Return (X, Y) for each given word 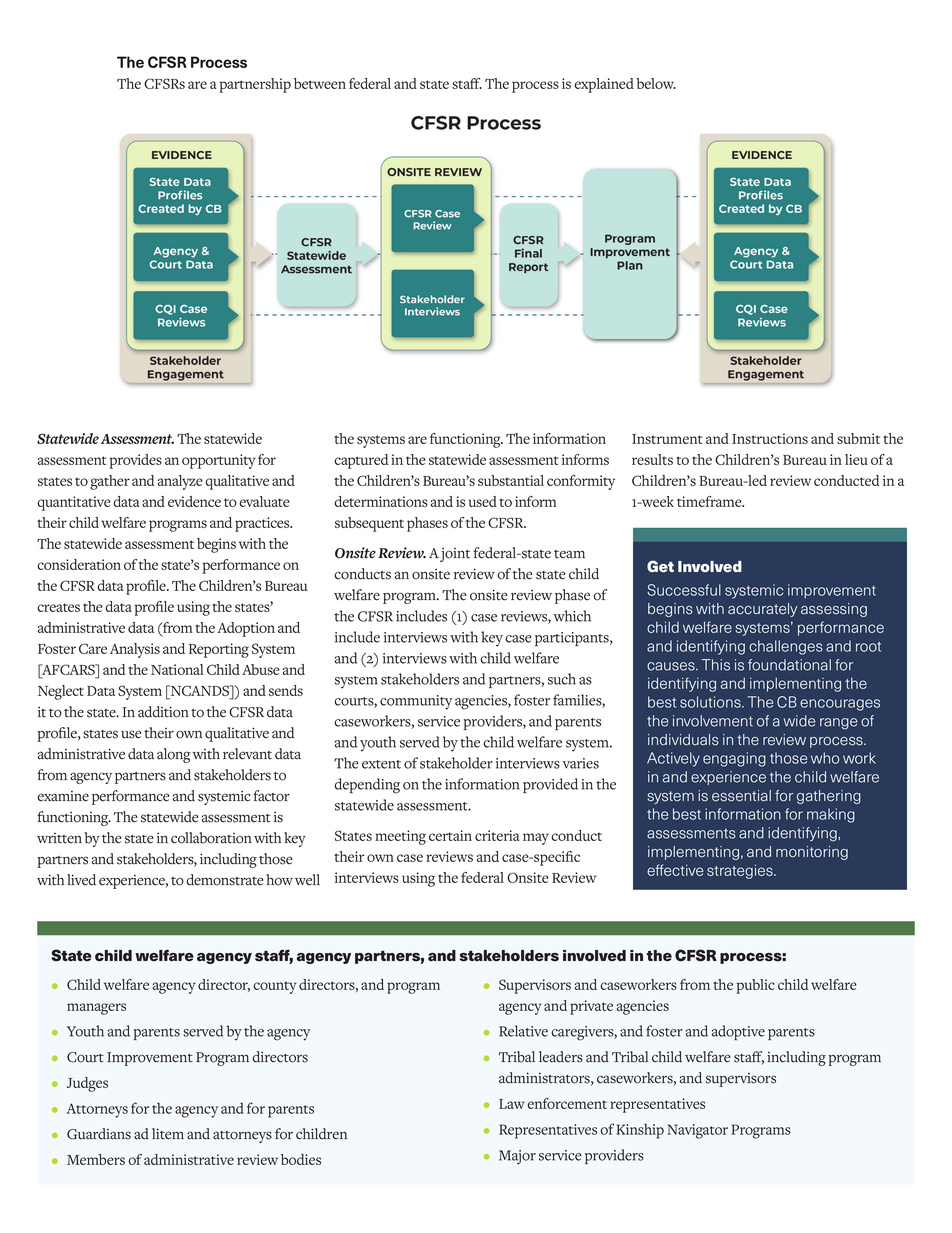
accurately (763, 610)
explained (604, 85)
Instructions (770, 438)
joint (455, 555)
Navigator (697, 1131)
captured (361, 461)
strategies (741, 871)
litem (168, 1134)
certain (450, 835)
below (656, 83)
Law (512, 1104)
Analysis (135, 650)
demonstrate (224, 880)
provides (135, 461)
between (320, 83)
